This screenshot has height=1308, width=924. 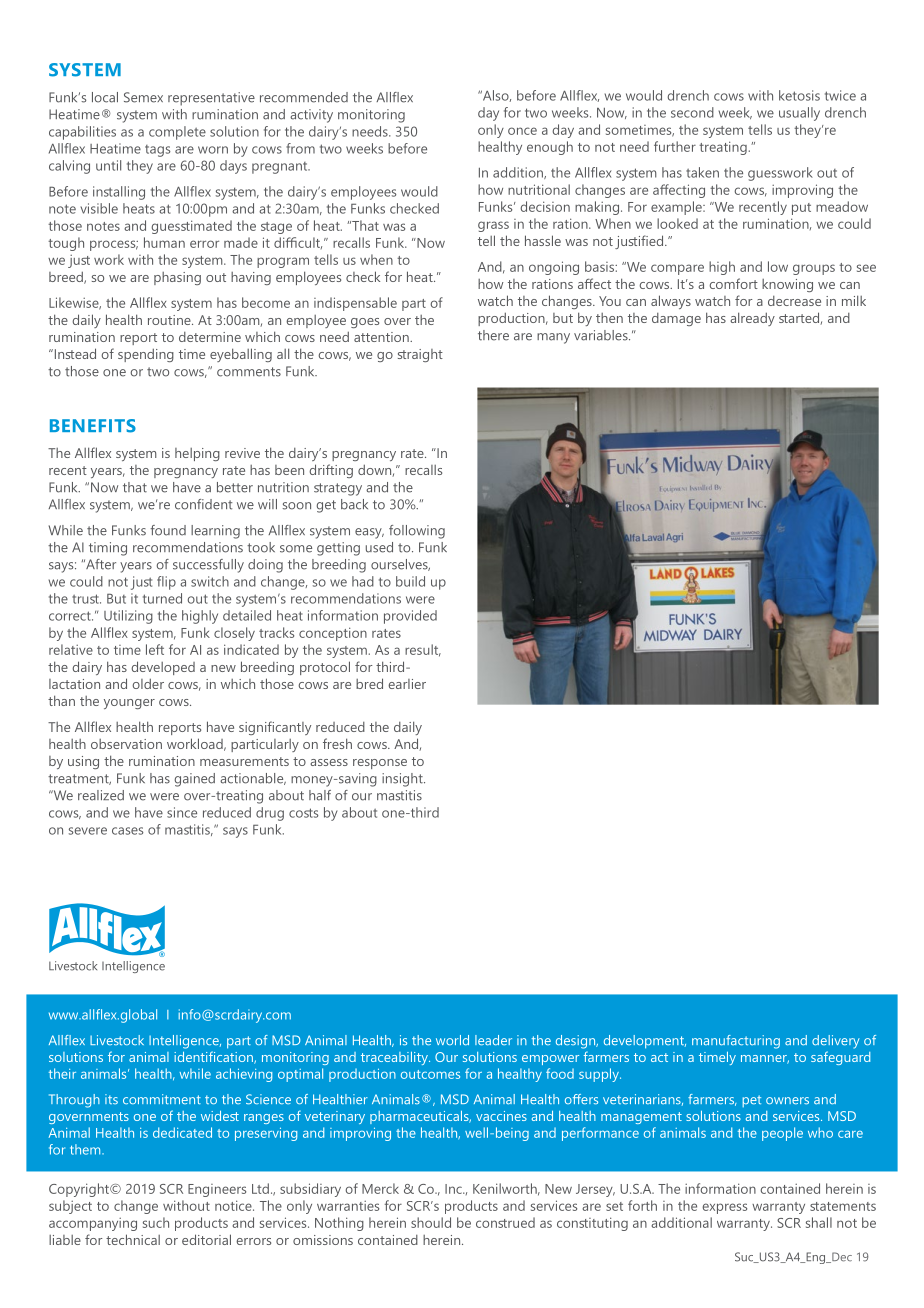 What do you see at coordinates (736, 1042) in the screenshot?
I see `manufacturing` at bounding box center [736, 1042].
